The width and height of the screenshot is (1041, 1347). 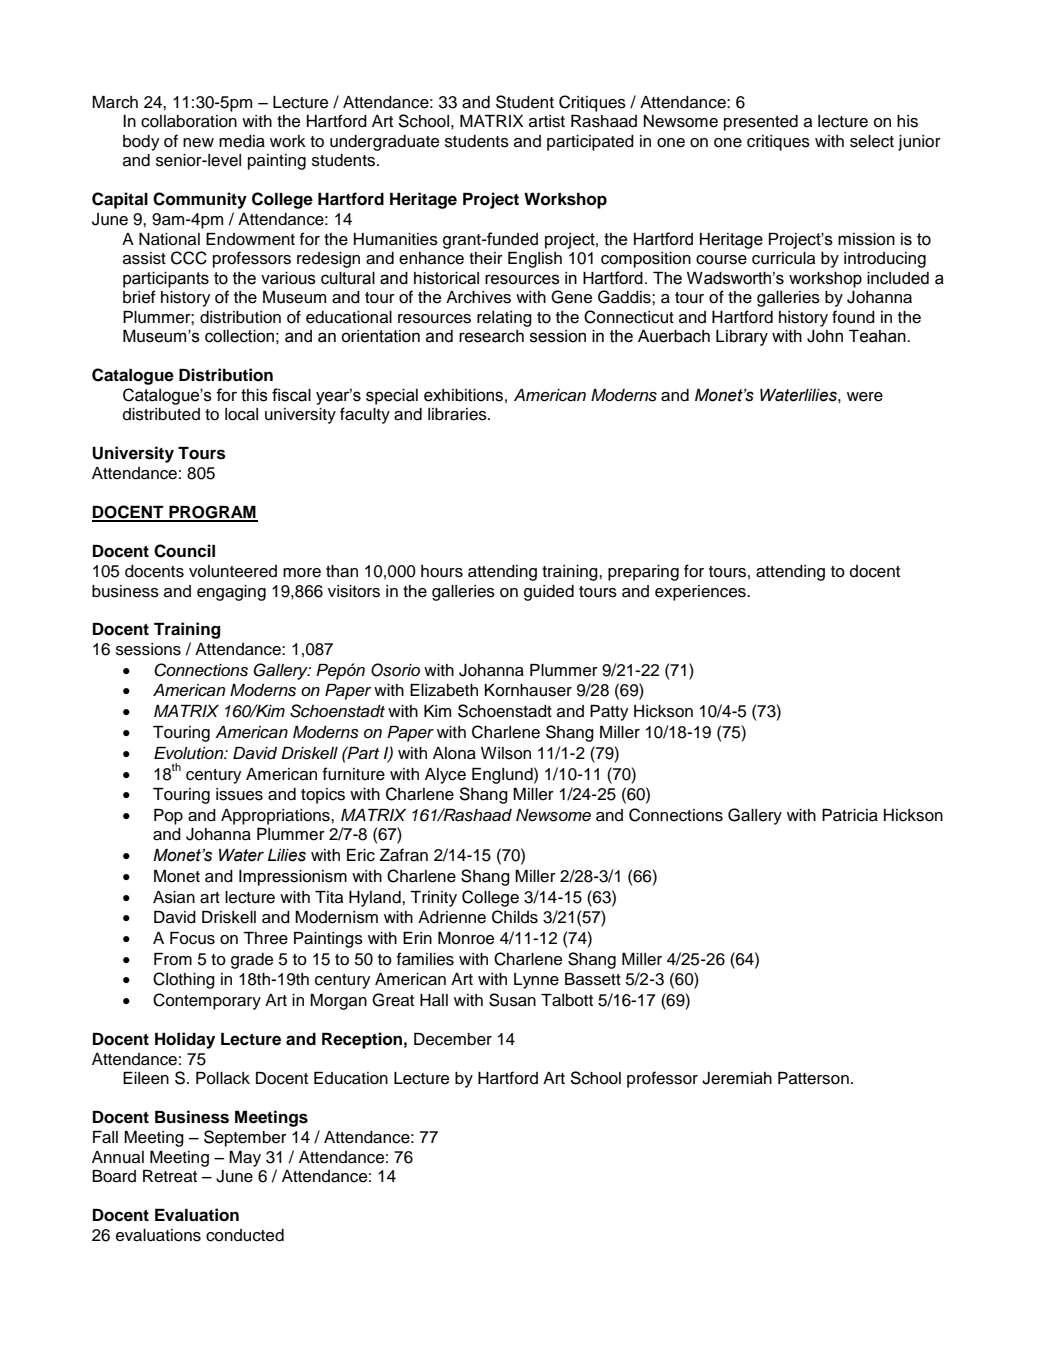 I want to click on Focus, so click(x=192, y=938).
